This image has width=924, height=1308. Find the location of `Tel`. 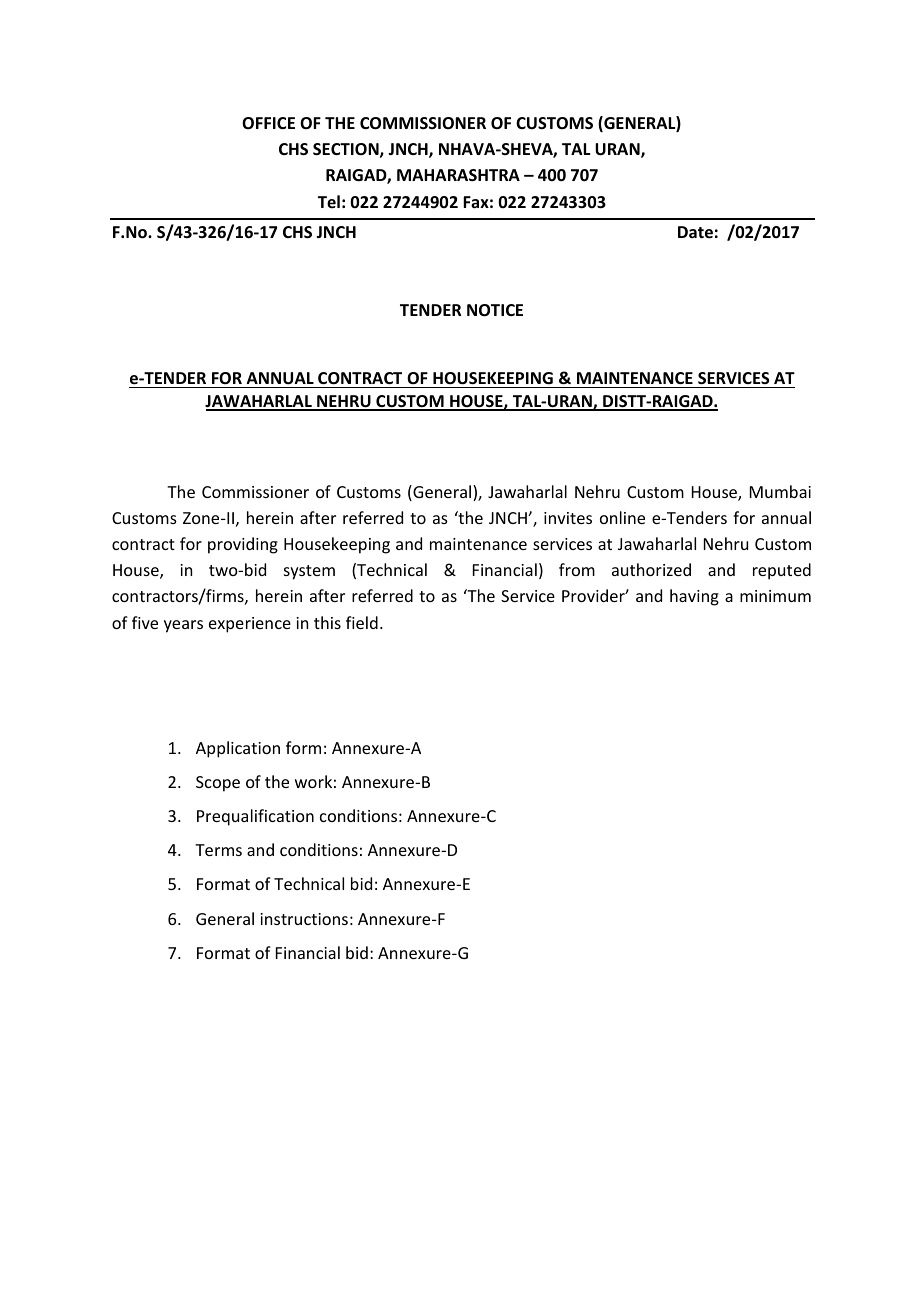

Tel is located at coordinates (329, 201).
